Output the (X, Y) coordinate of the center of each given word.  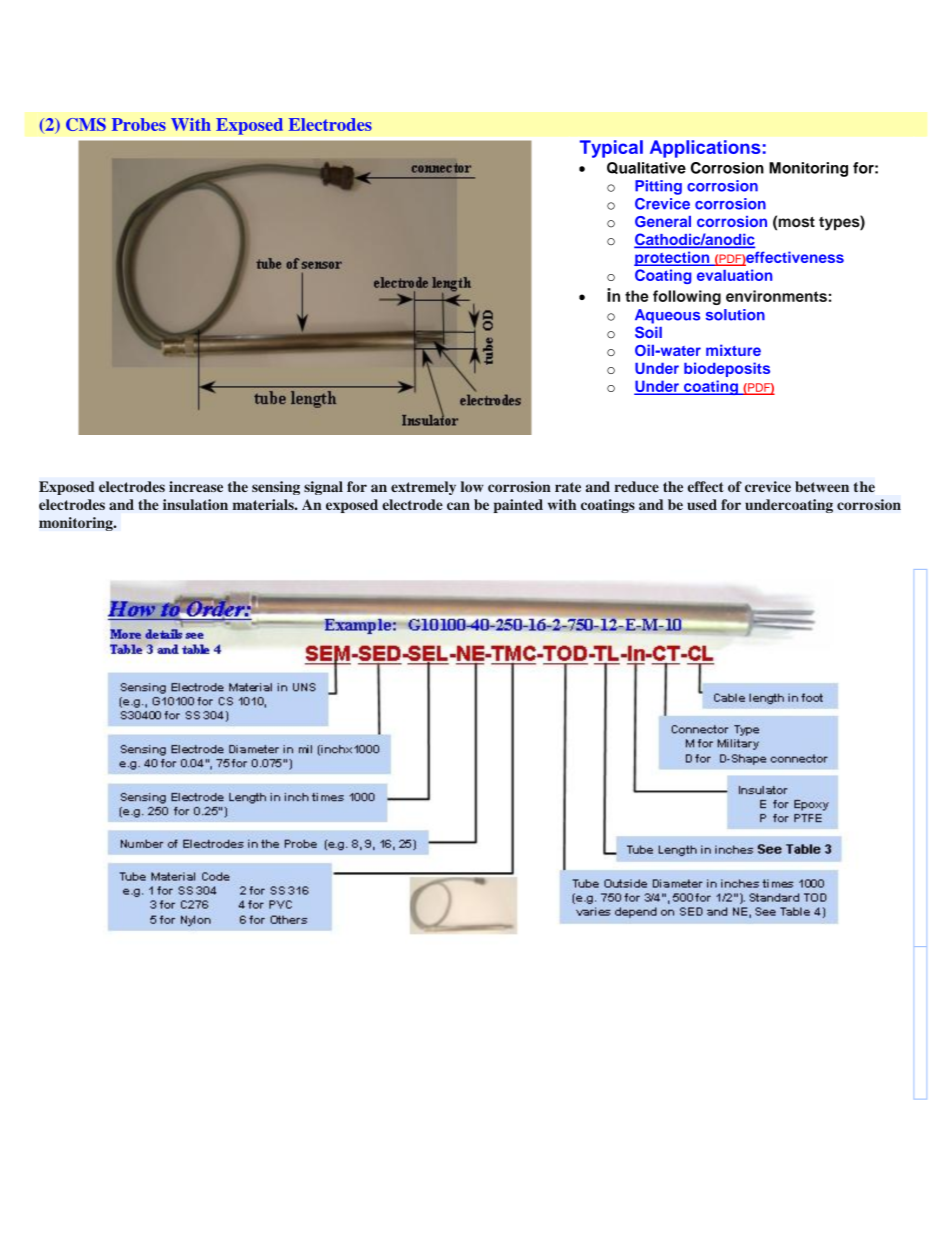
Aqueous (667, 316)
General (663, 222)
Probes (139, 124)
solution (735, 315)
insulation (195, 504)
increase (196, 486)
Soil (648, 332)
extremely (423, 488)
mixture (733, 350)
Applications (705, 149)
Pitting (658, 187)
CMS (86, 124)
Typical (611, 149)
